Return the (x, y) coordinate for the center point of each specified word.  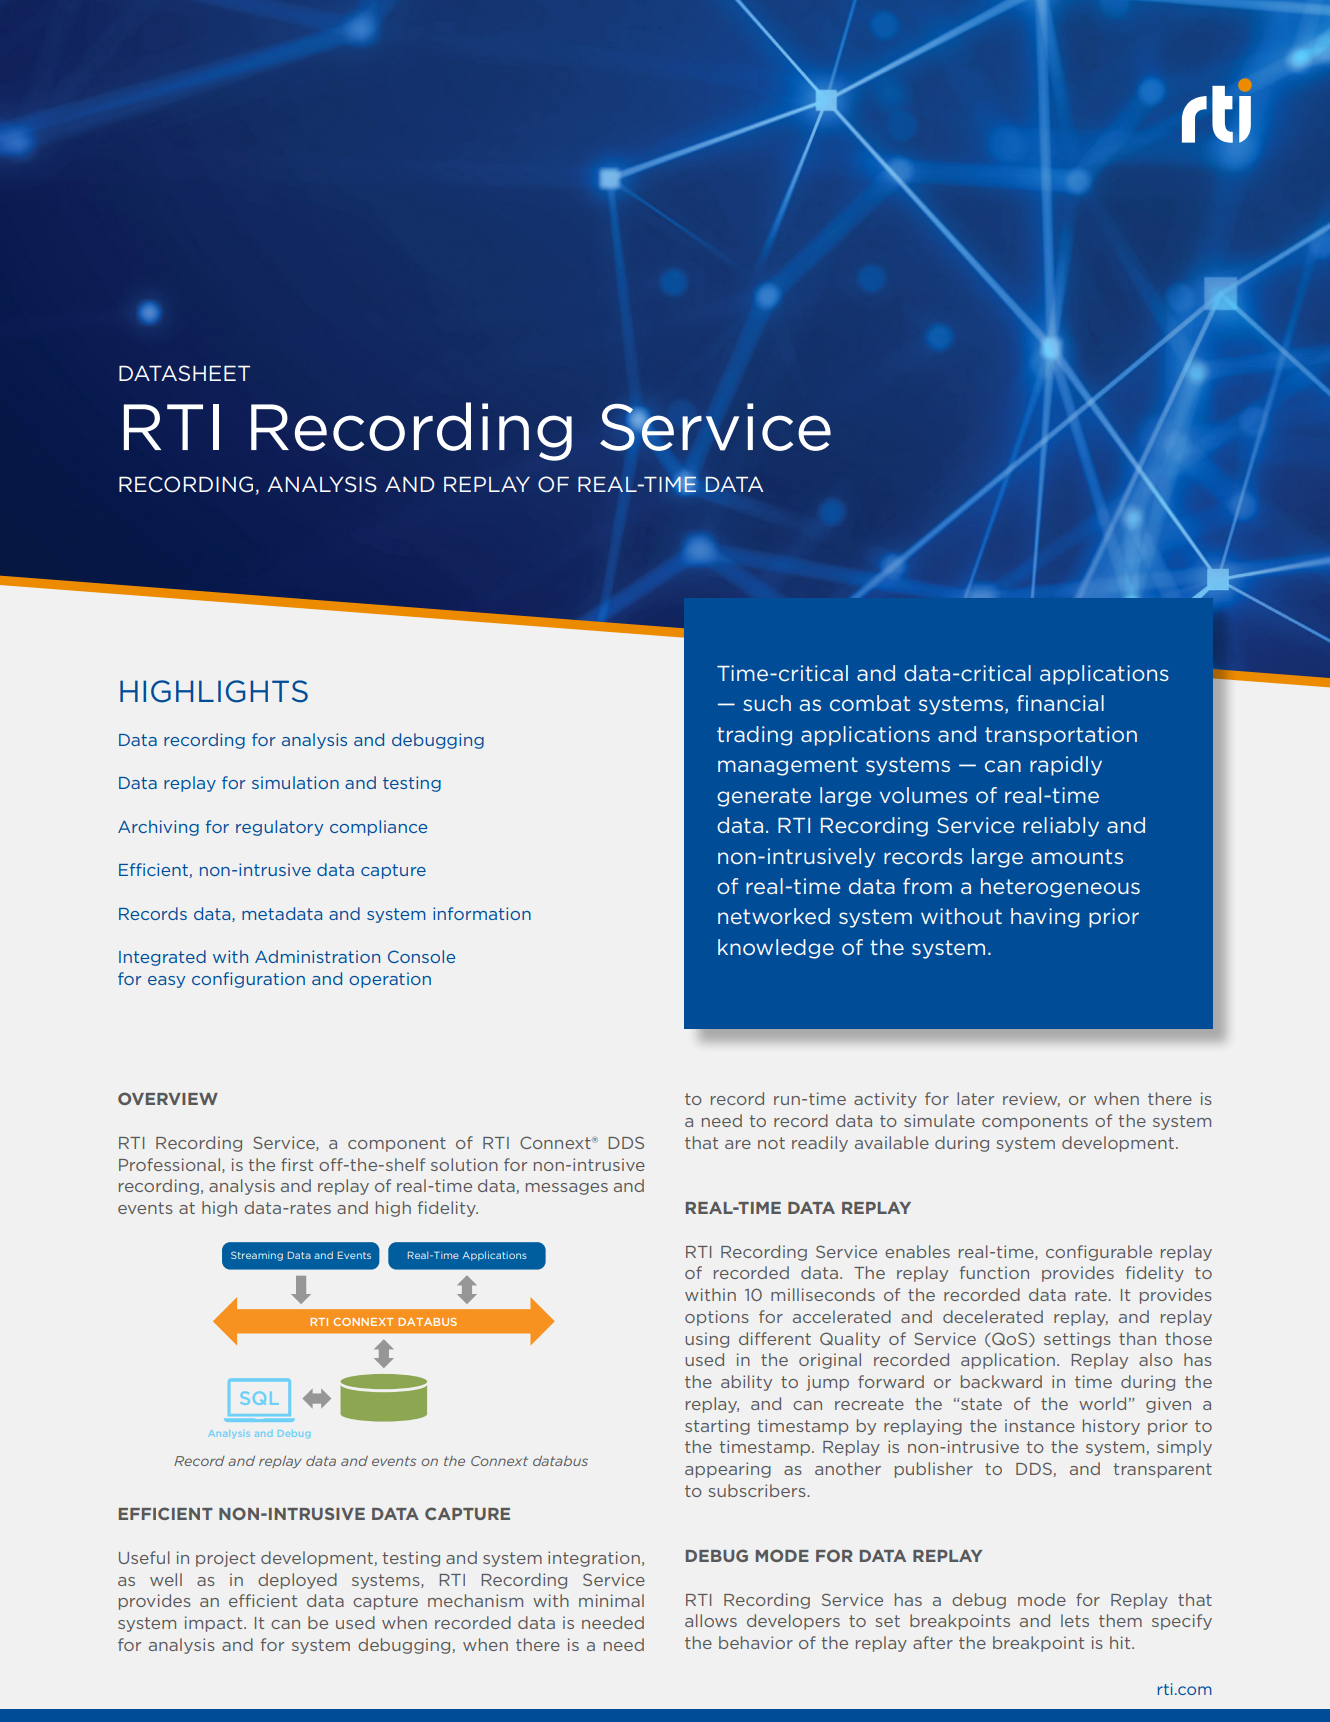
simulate (939, 1120)
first (297, 1164)
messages (567, 1189)
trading (754, 736)
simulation (295, 782)
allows (711, 1620)
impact (215, 1624)
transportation (1061, 736)
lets (1075, 1620)
